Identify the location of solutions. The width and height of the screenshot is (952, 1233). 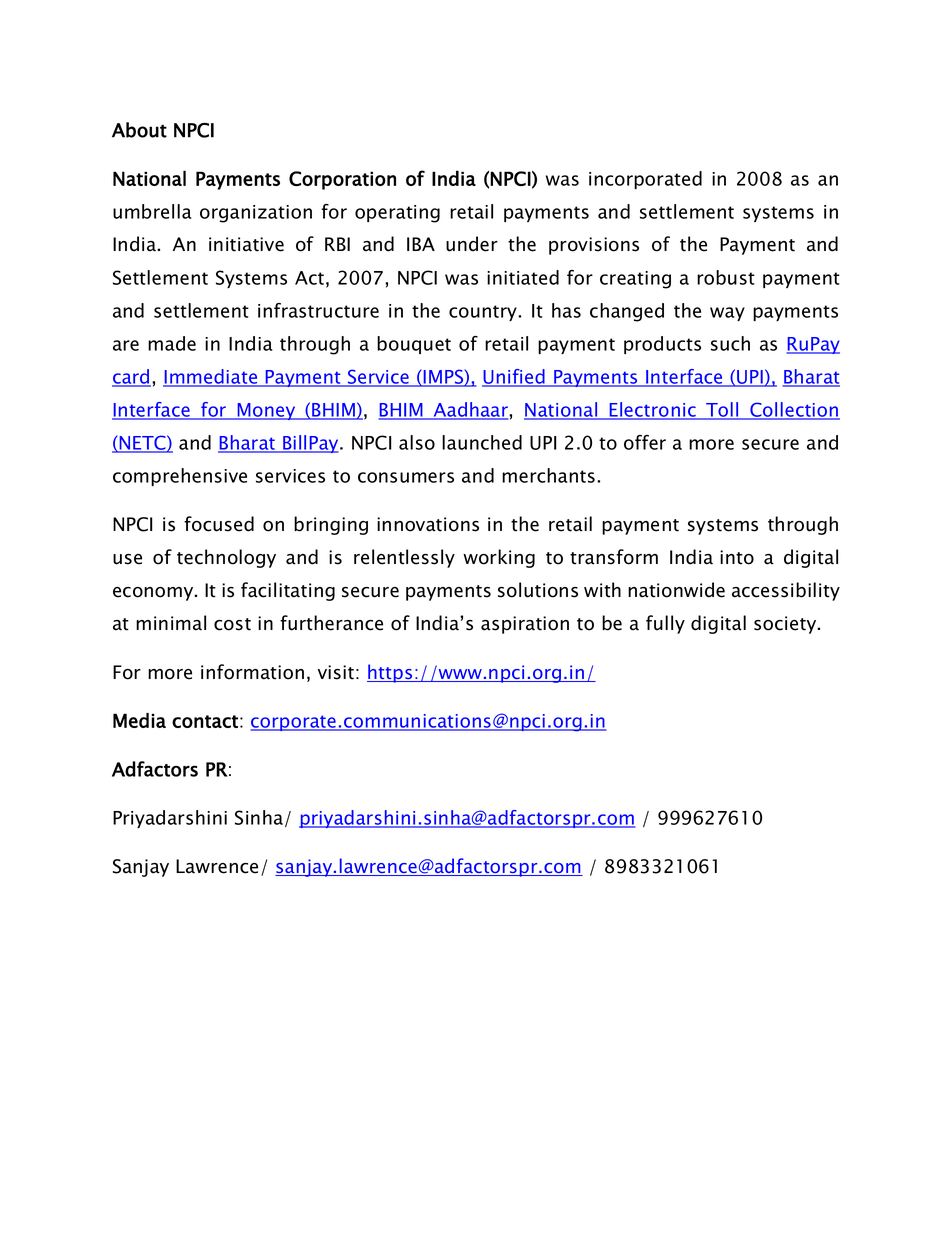
(538, 590).
